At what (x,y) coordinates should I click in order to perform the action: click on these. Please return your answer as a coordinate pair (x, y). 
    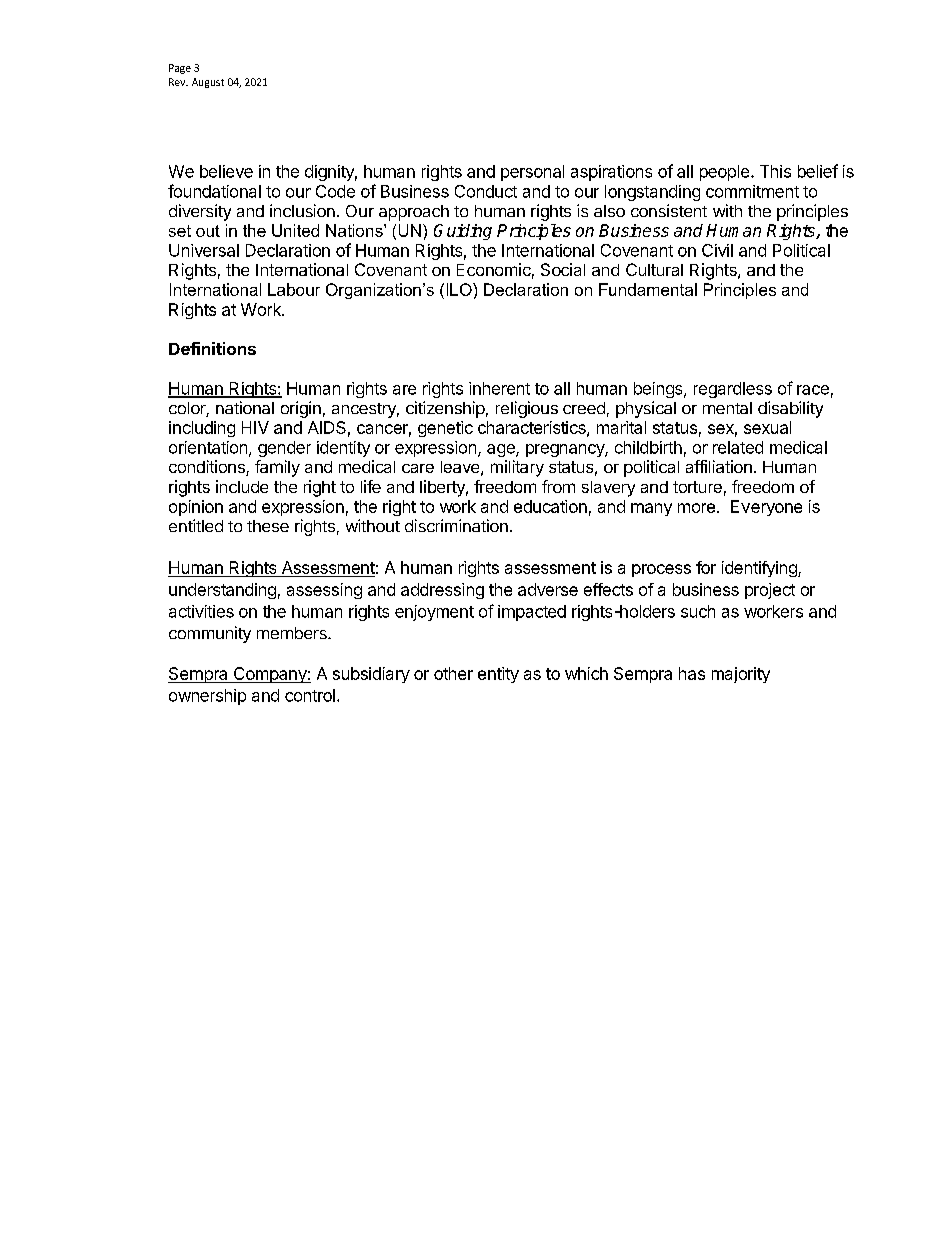
    Looking at the image, I should click on (268, 526).
